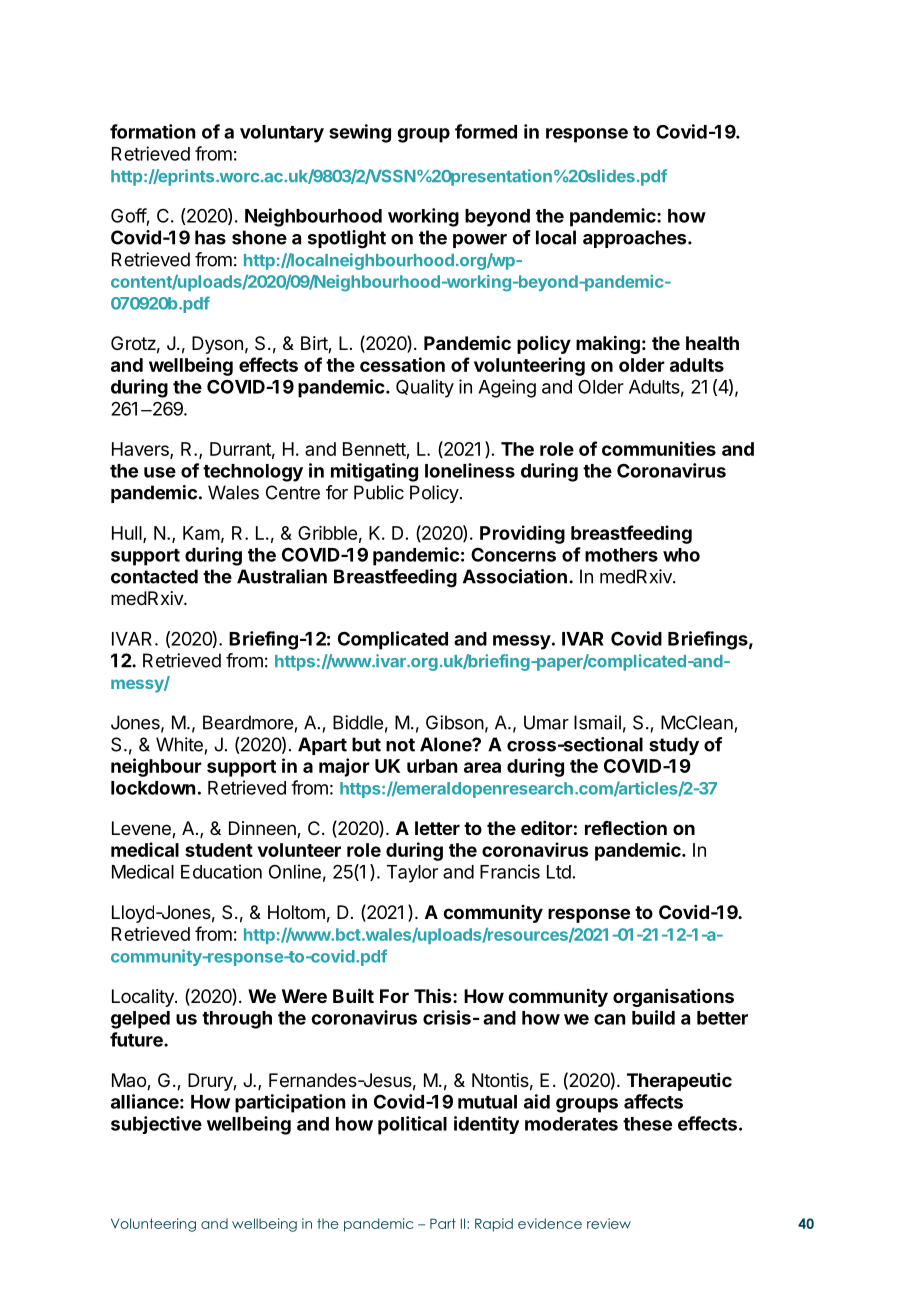 Image resolution: width=924 pixels, height=1307 pixels. Describe the element at coordinates (597, 722) in the screenshot. I see `Ismail` at that location.
